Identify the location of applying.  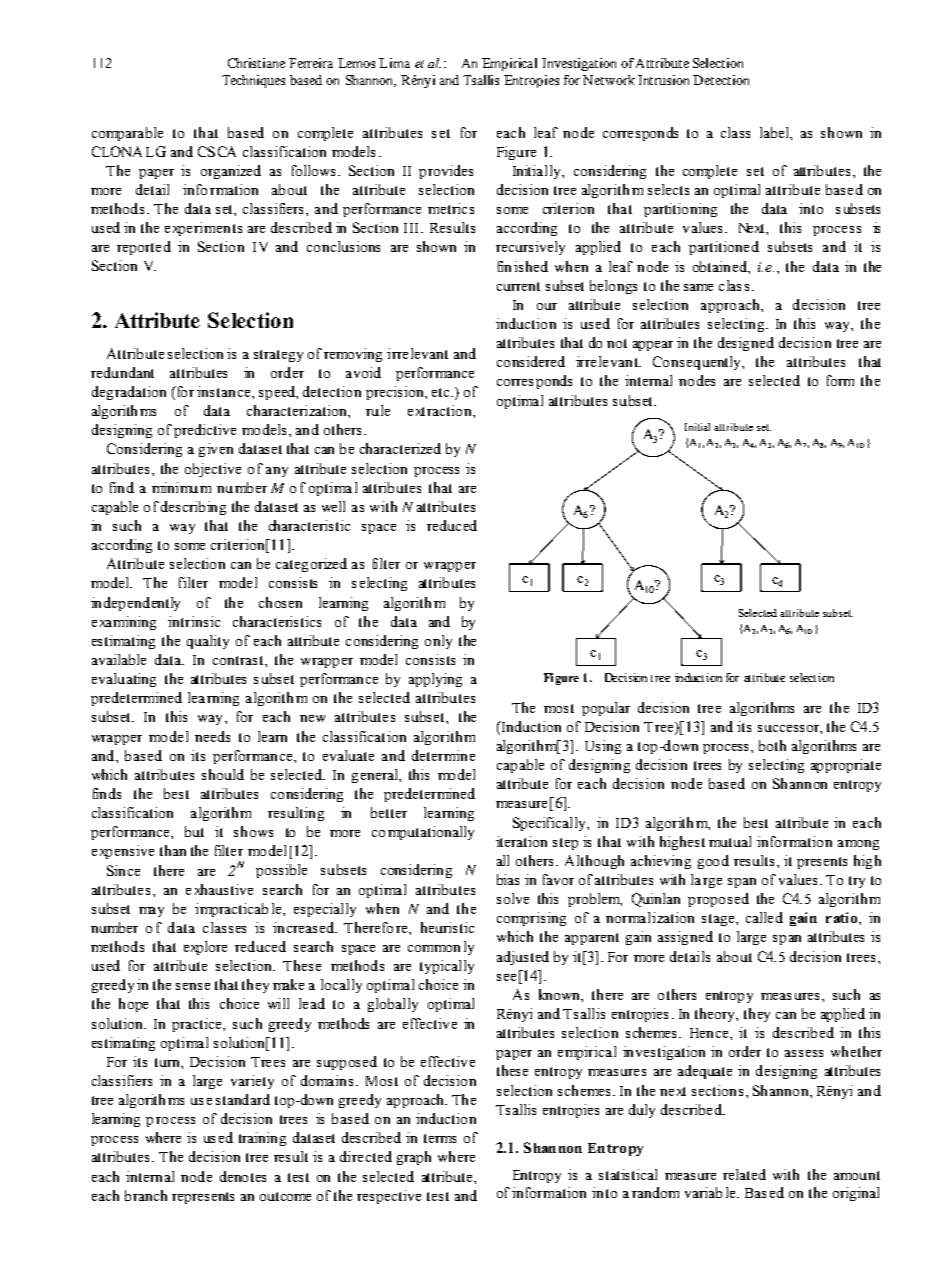
(435, 680).
